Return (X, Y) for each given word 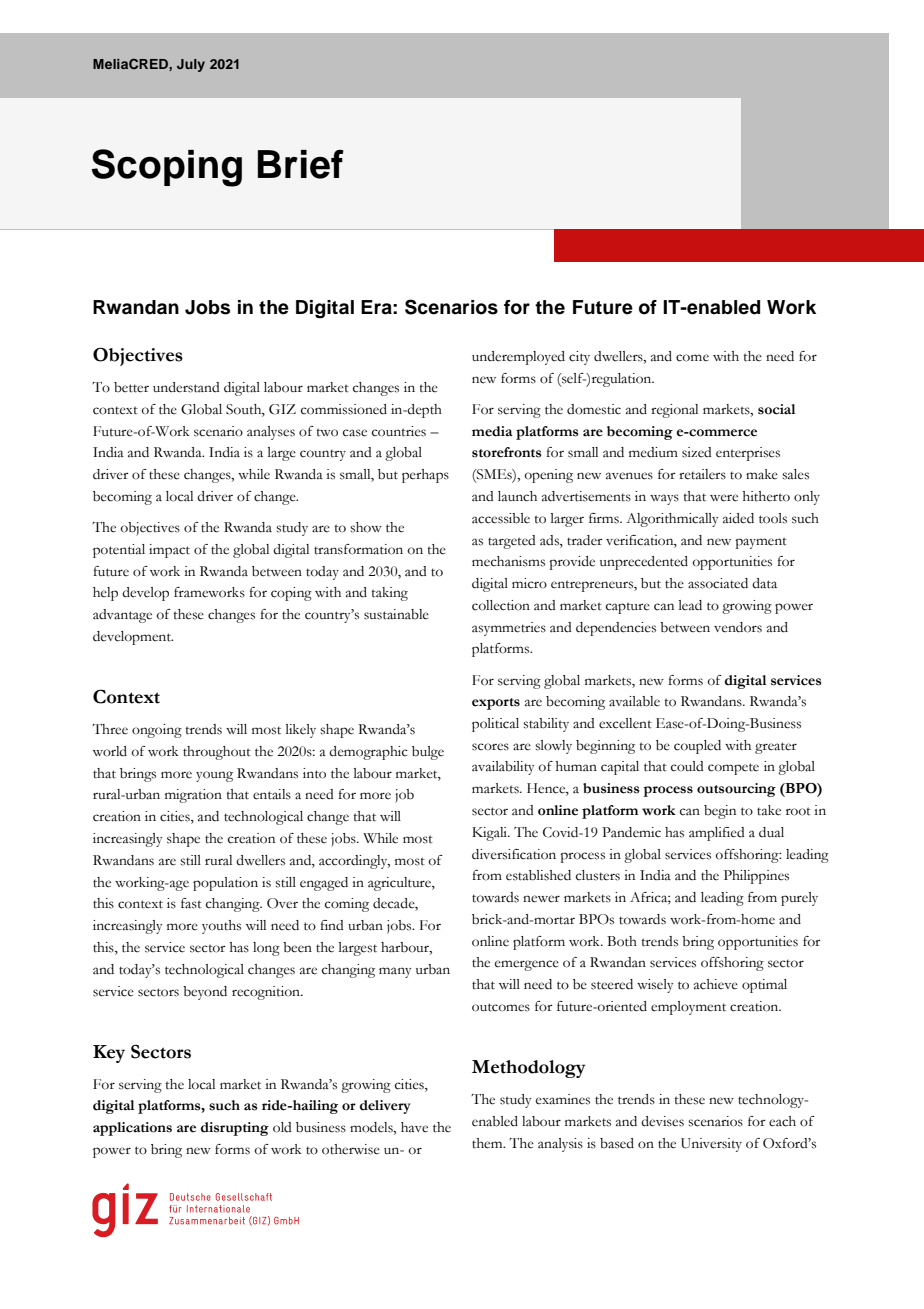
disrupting (235, 1129)
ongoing (157, 731)
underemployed (518, 358)
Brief (301, 164)
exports (496, 704)
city (579, 358)
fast (191, 903)
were (724, 498)
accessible (501, 518)
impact (169, 551)
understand (186, 387)
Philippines (756, 877)
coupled (697, 747)
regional (674, 411)
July (191, 65)
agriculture (400, 884)
